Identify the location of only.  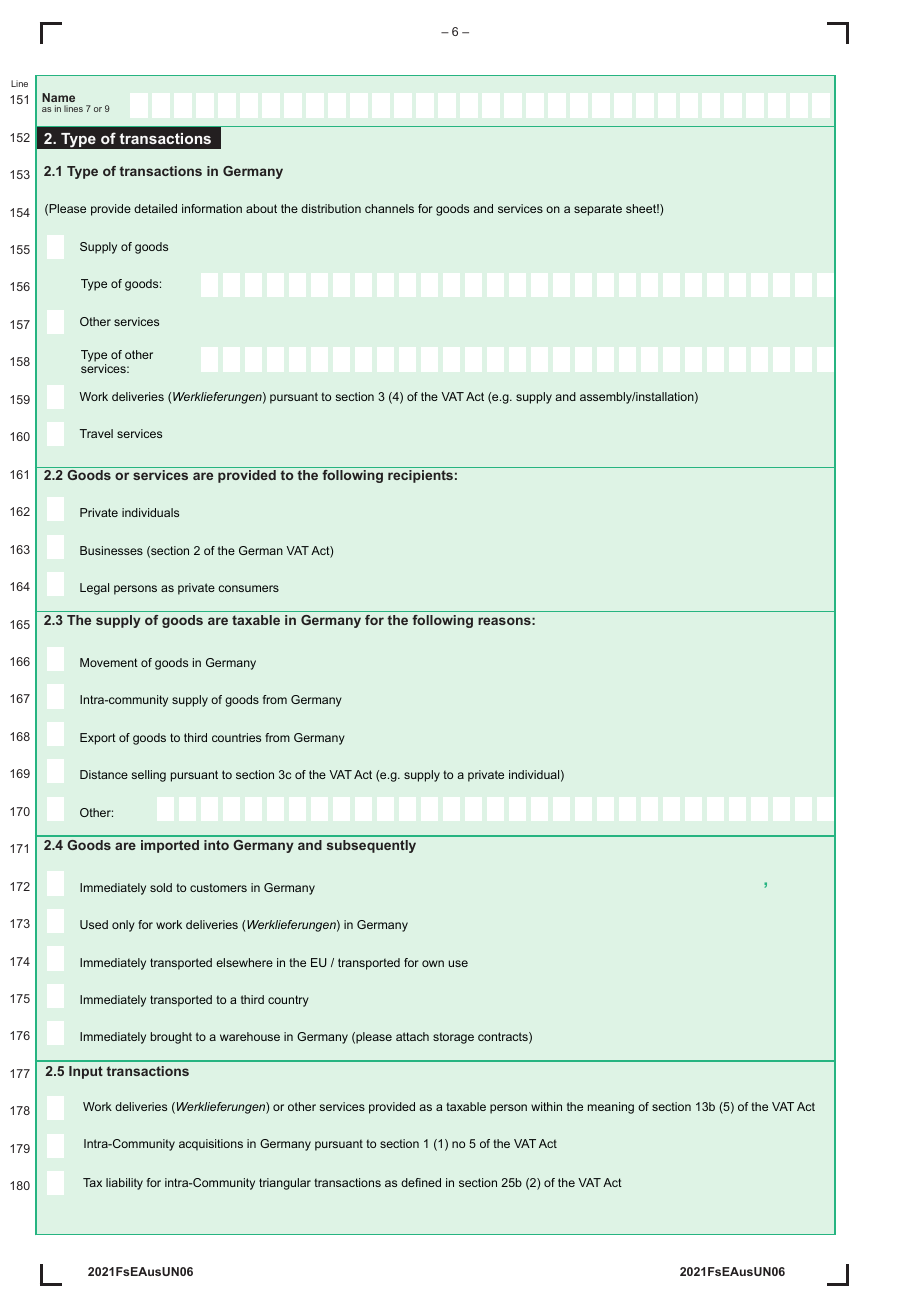
(123, 926).
